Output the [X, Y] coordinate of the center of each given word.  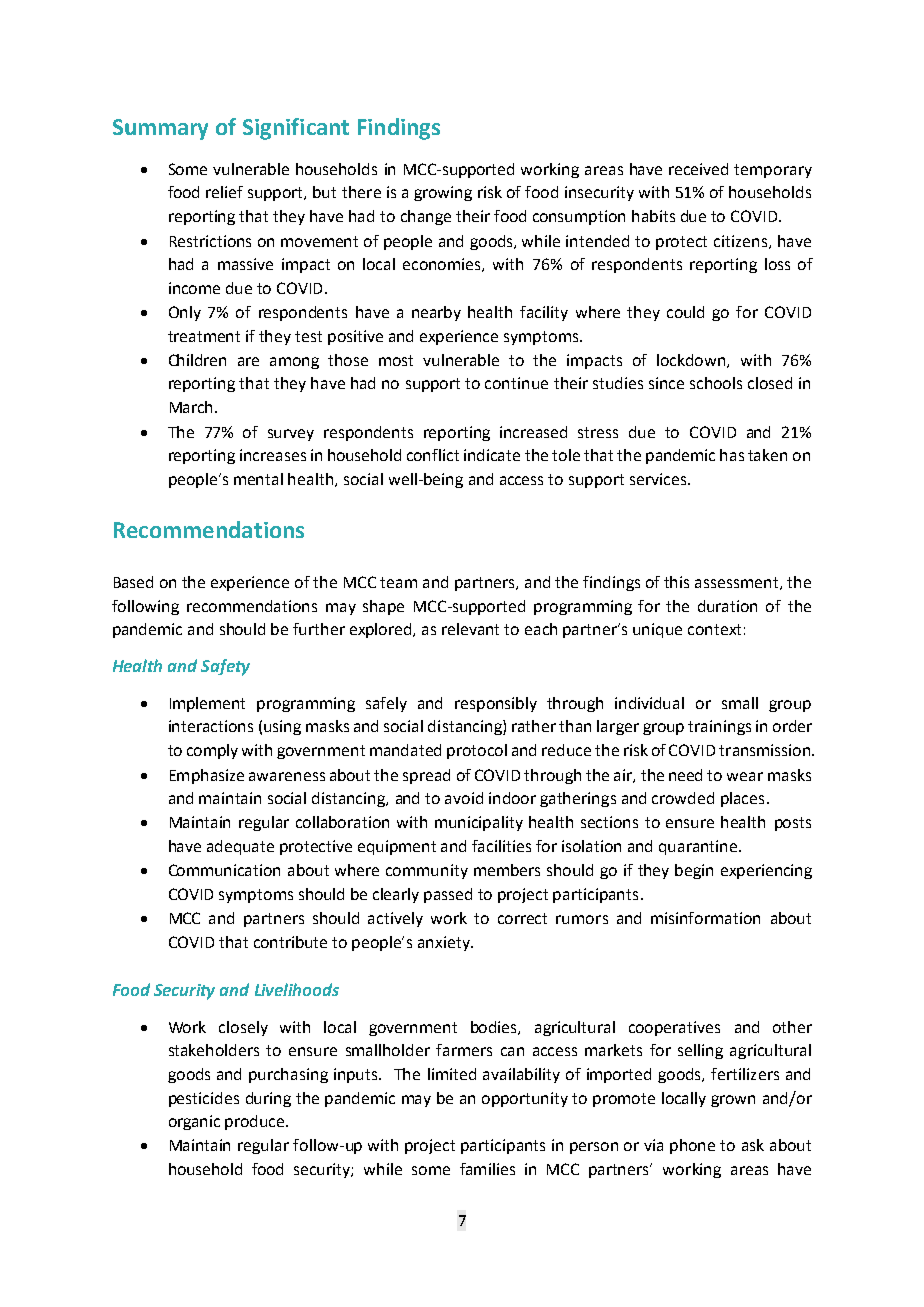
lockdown [692, 361]
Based [133, 582]
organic [194, 1122]
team [398, 582]
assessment [738, 583]
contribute [290, 942]
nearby [436, 313]
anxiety [445, 943]
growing [443, 193]
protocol [477, 751]
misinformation [705, 918]
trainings [719, 727]
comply [212, 751]
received [698, 169]
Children [197, 360]
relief [224, 192]
